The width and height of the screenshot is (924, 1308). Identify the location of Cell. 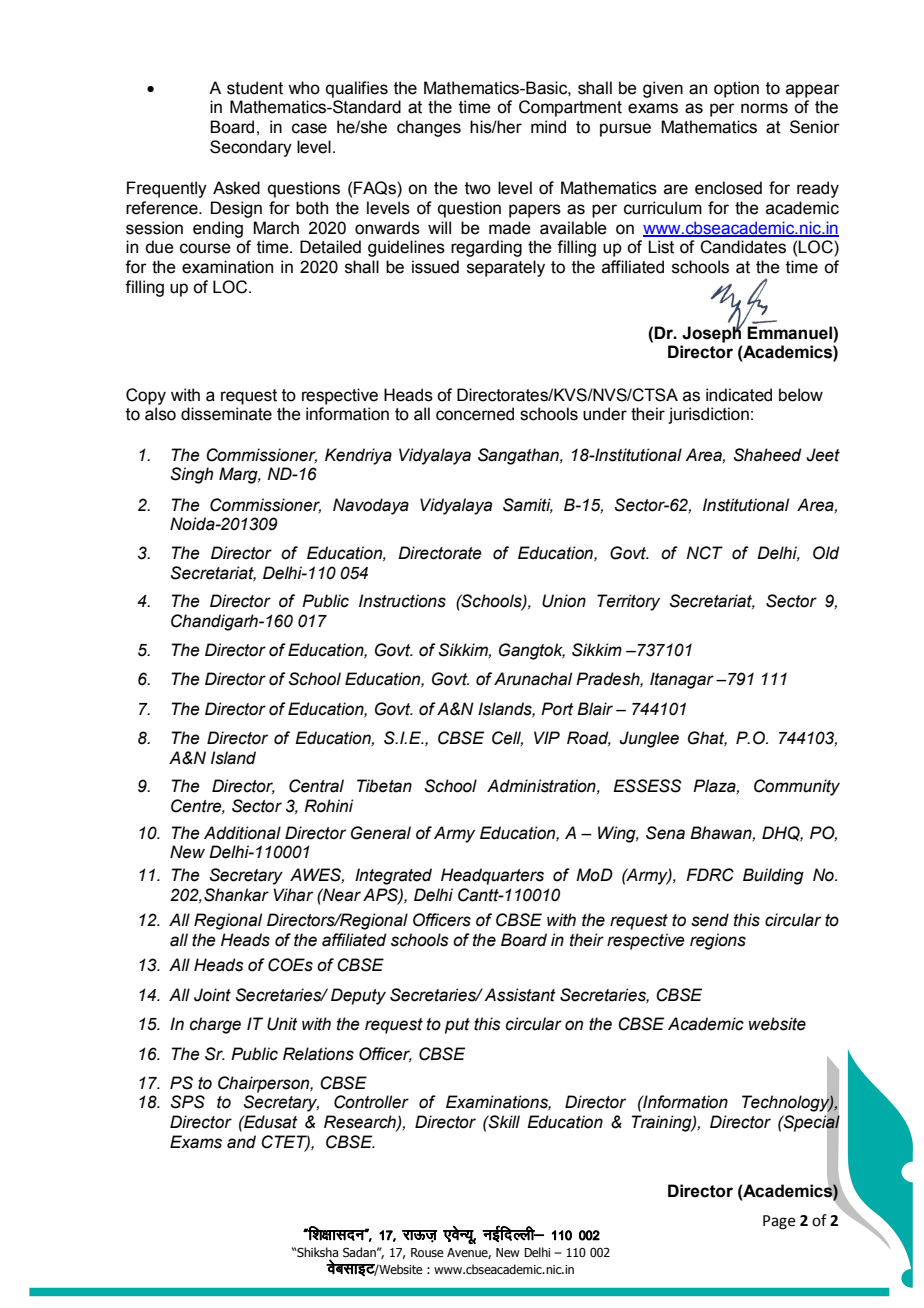
(507, 738).
